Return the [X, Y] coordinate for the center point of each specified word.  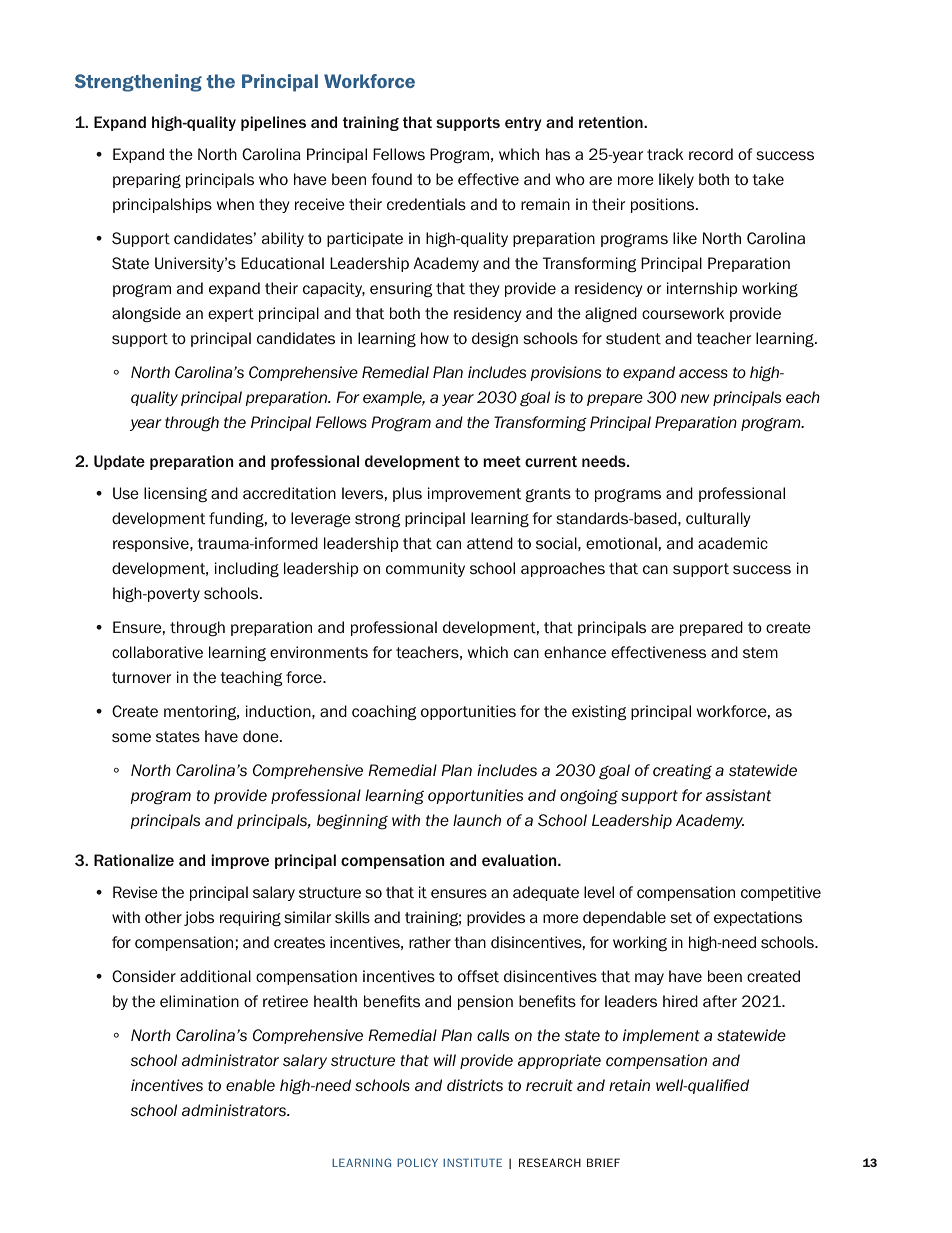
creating [682, 772]
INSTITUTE [472, 1162]
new [695, 398]
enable [250, 1085]
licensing [175, 494]
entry [523, 124]
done [262, 736]
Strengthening [138, 83]
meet [502, 461]
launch [477, 820]
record [711, 154]
